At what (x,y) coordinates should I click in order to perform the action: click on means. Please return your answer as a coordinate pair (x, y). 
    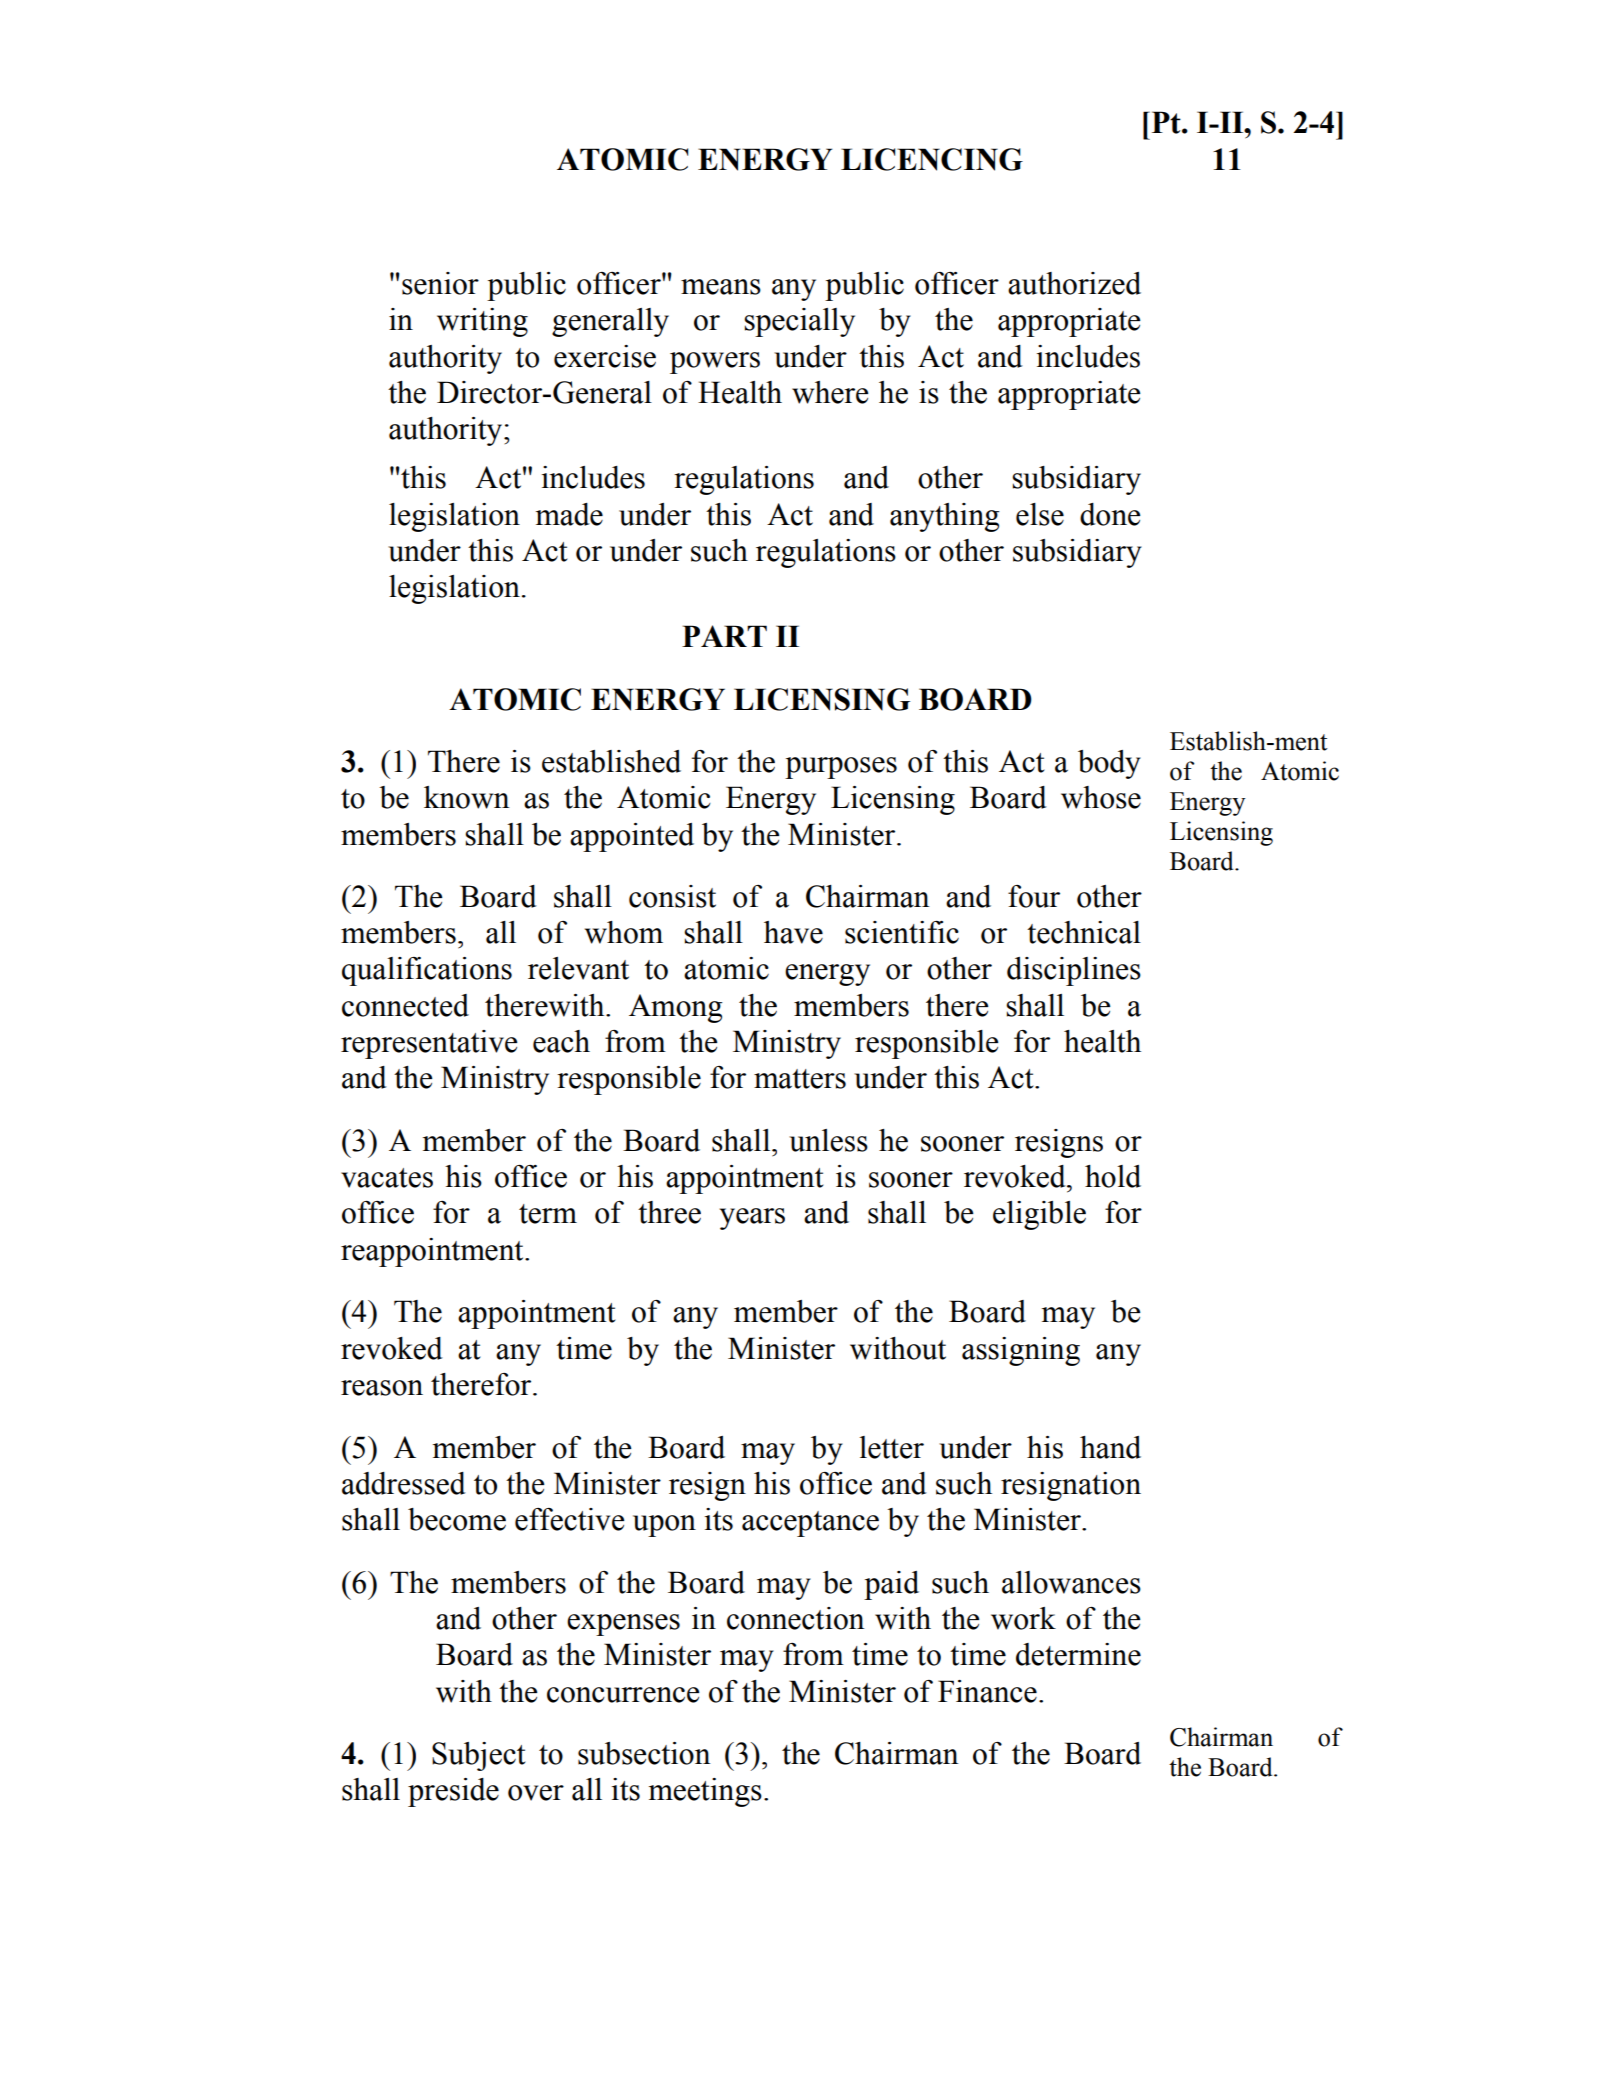
    Looking at the image, I should click on (721, 287).
